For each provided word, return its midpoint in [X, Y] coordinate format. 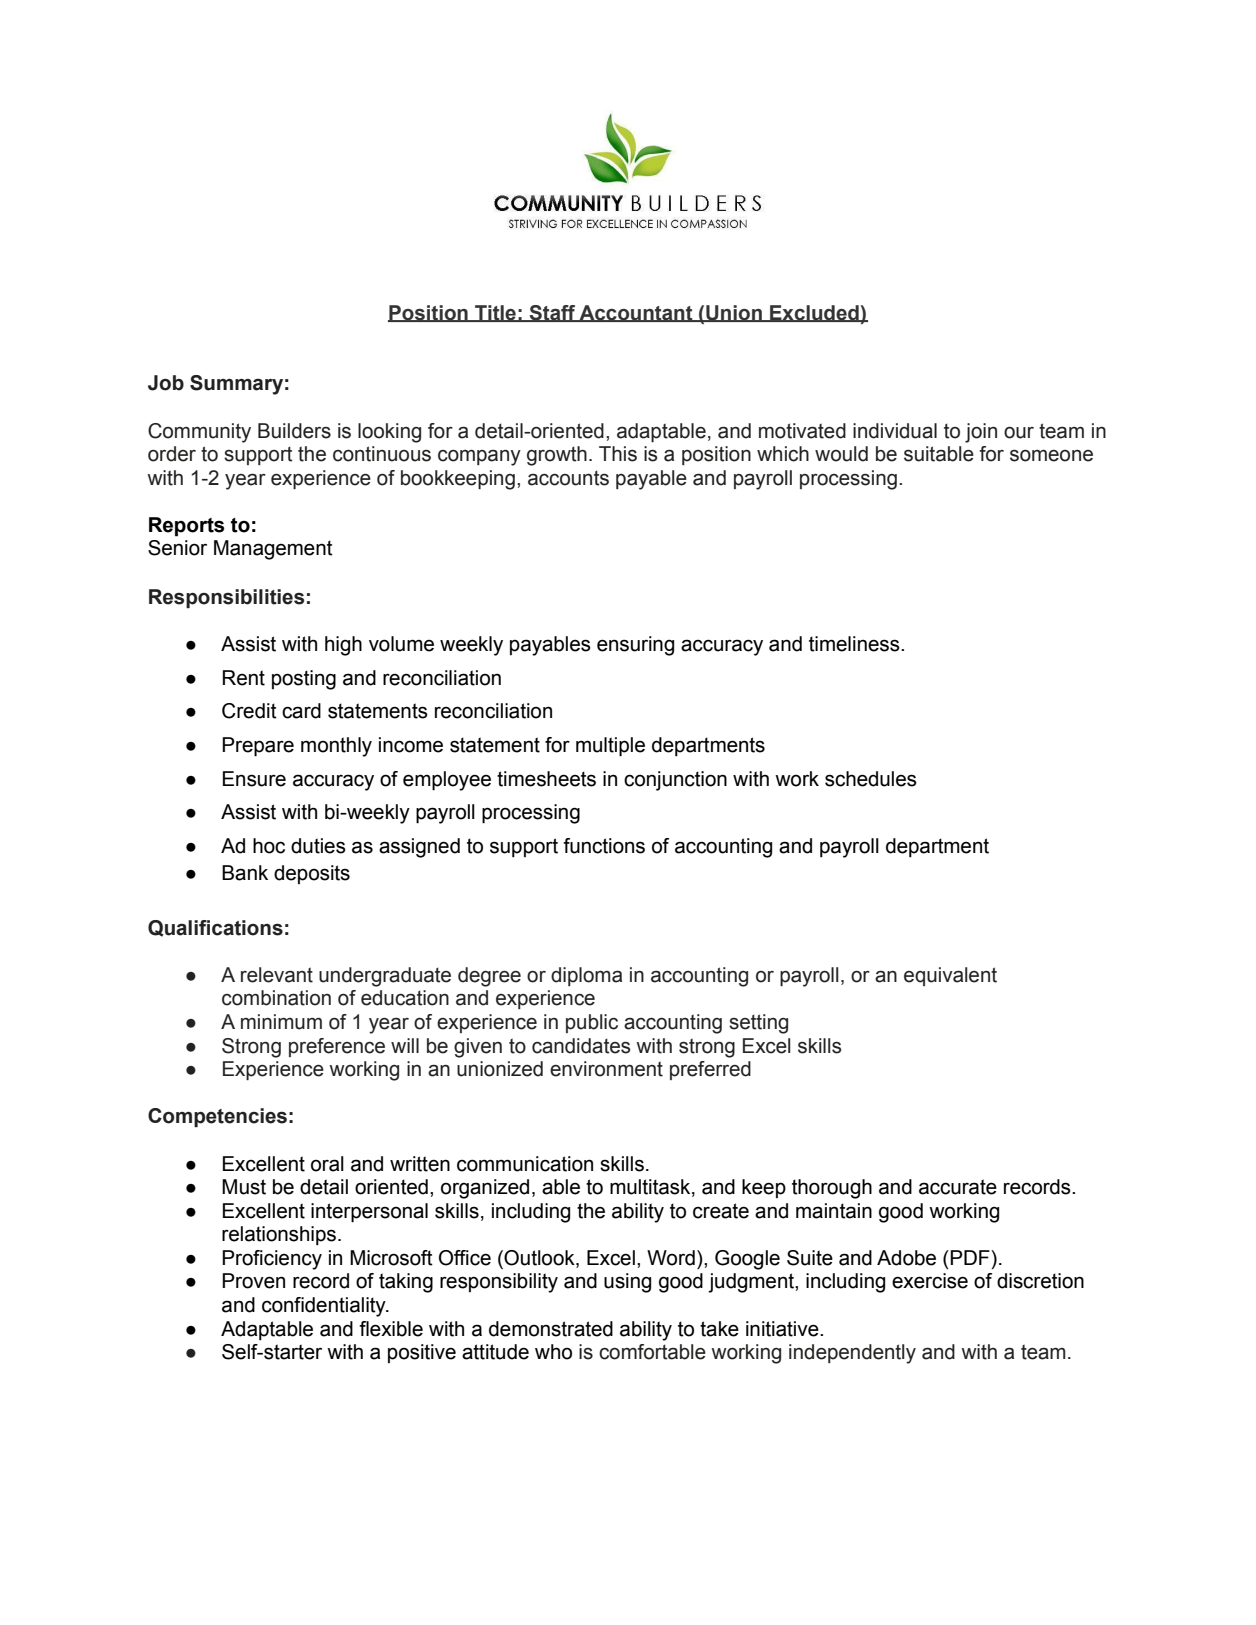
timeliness [855, 644]
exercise [930, 1281]
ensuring [635, 646]
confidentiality [325, 1307]
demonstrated [551, 1329]
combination [276, 998]
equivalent [950, 976]
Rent [244, 678]
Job [166, 383]
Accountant [636, 313]
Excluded [814, 313]
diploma [586, 976]
